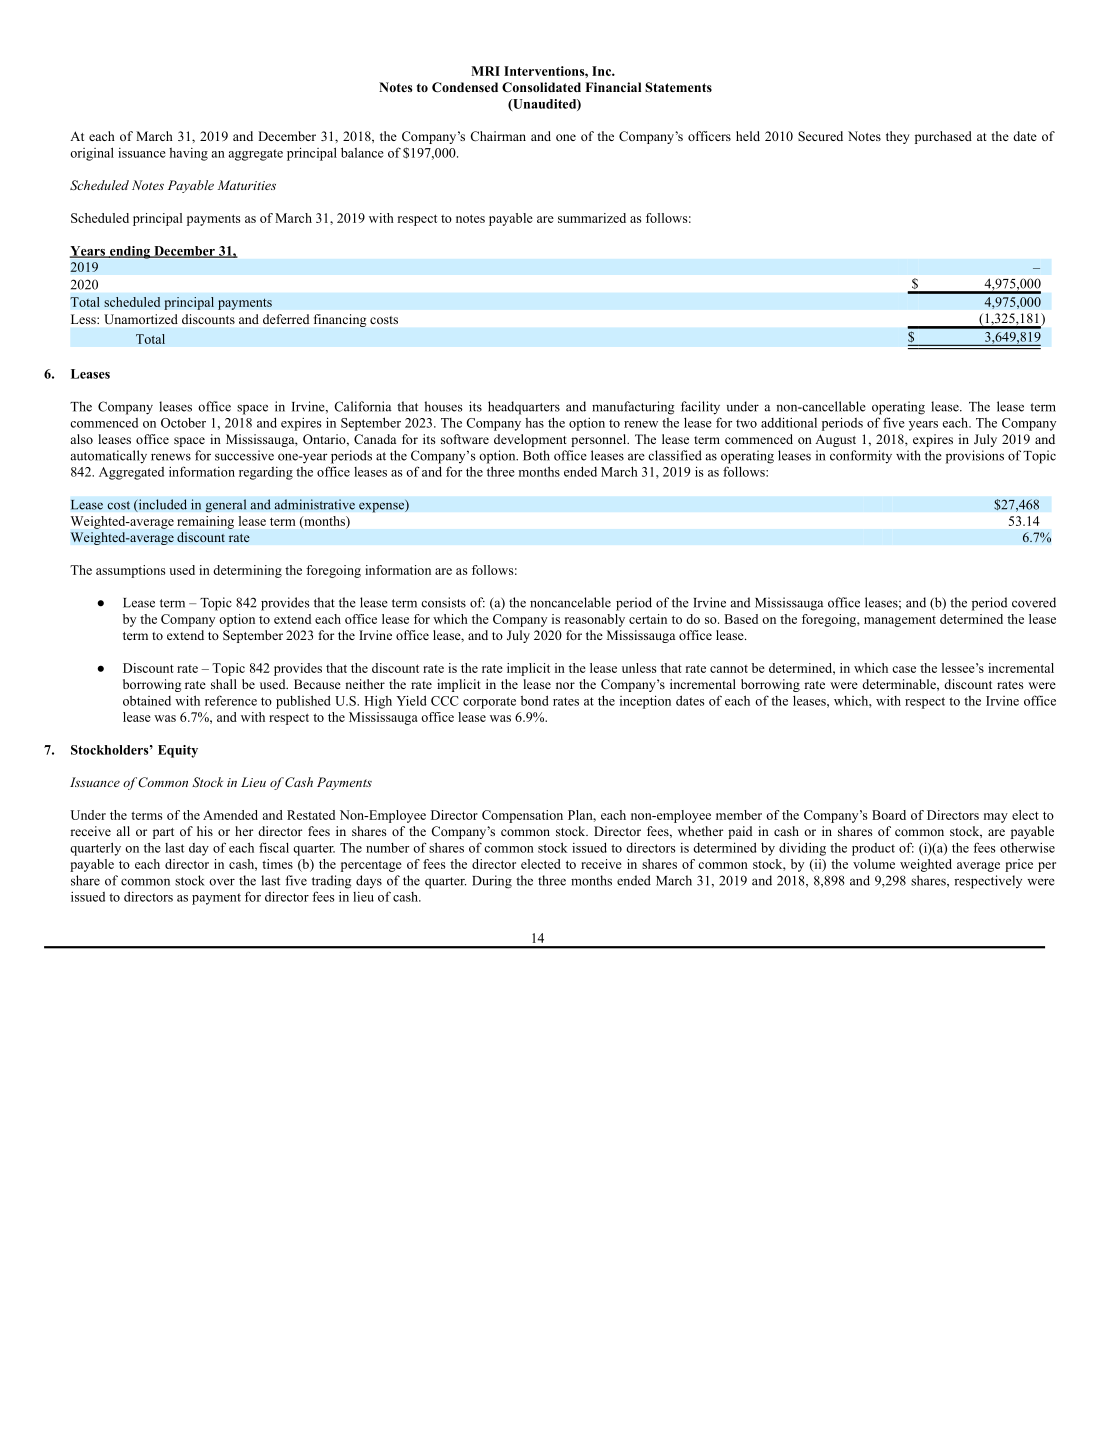  What do you see at coordinates (130, 571) in the screenshot?
I see `assumptions` at bounding box center [130, 571].
